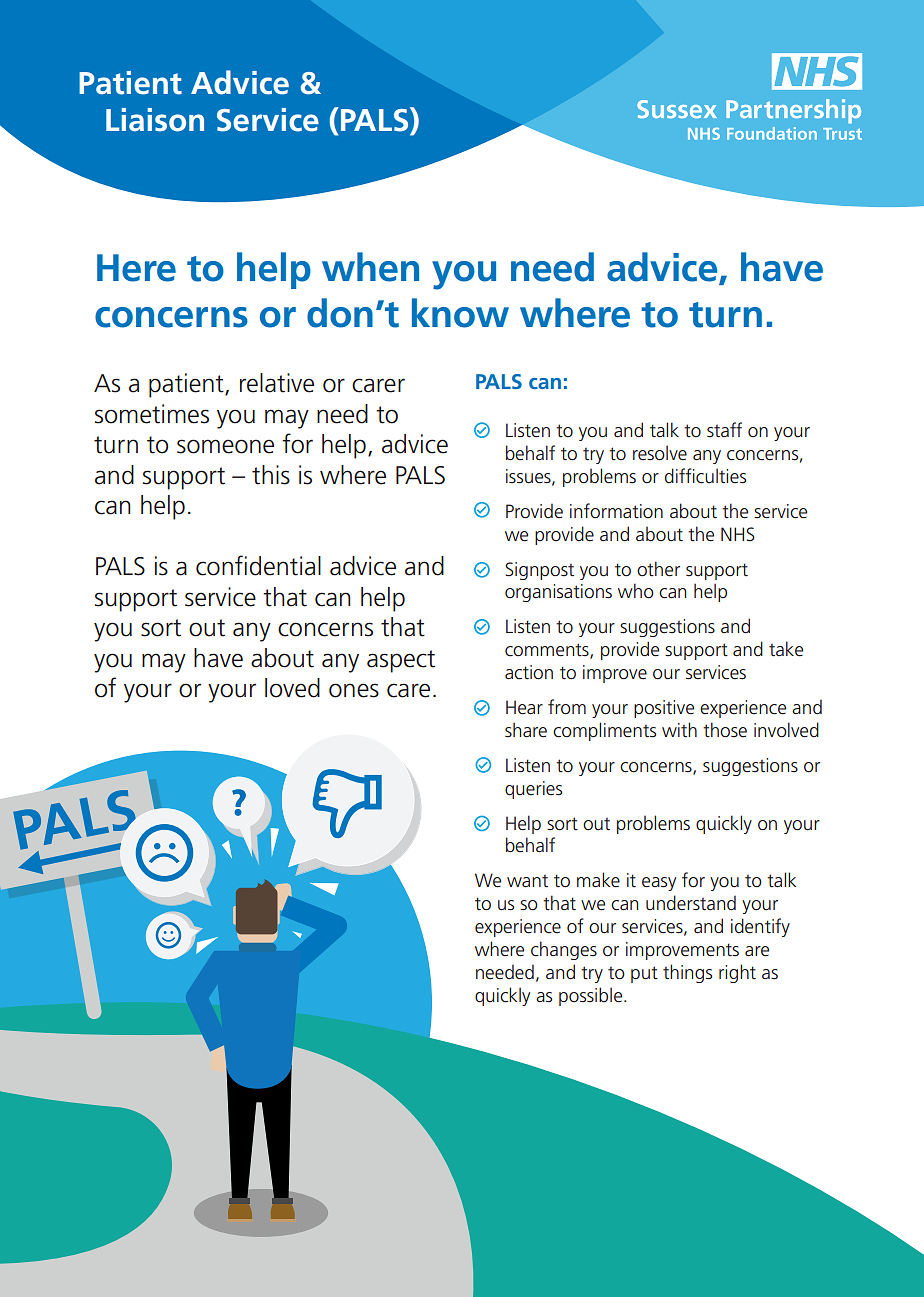  Describe the element at coordinates (155, 120) in the document. I see `Liaison` at that location.
